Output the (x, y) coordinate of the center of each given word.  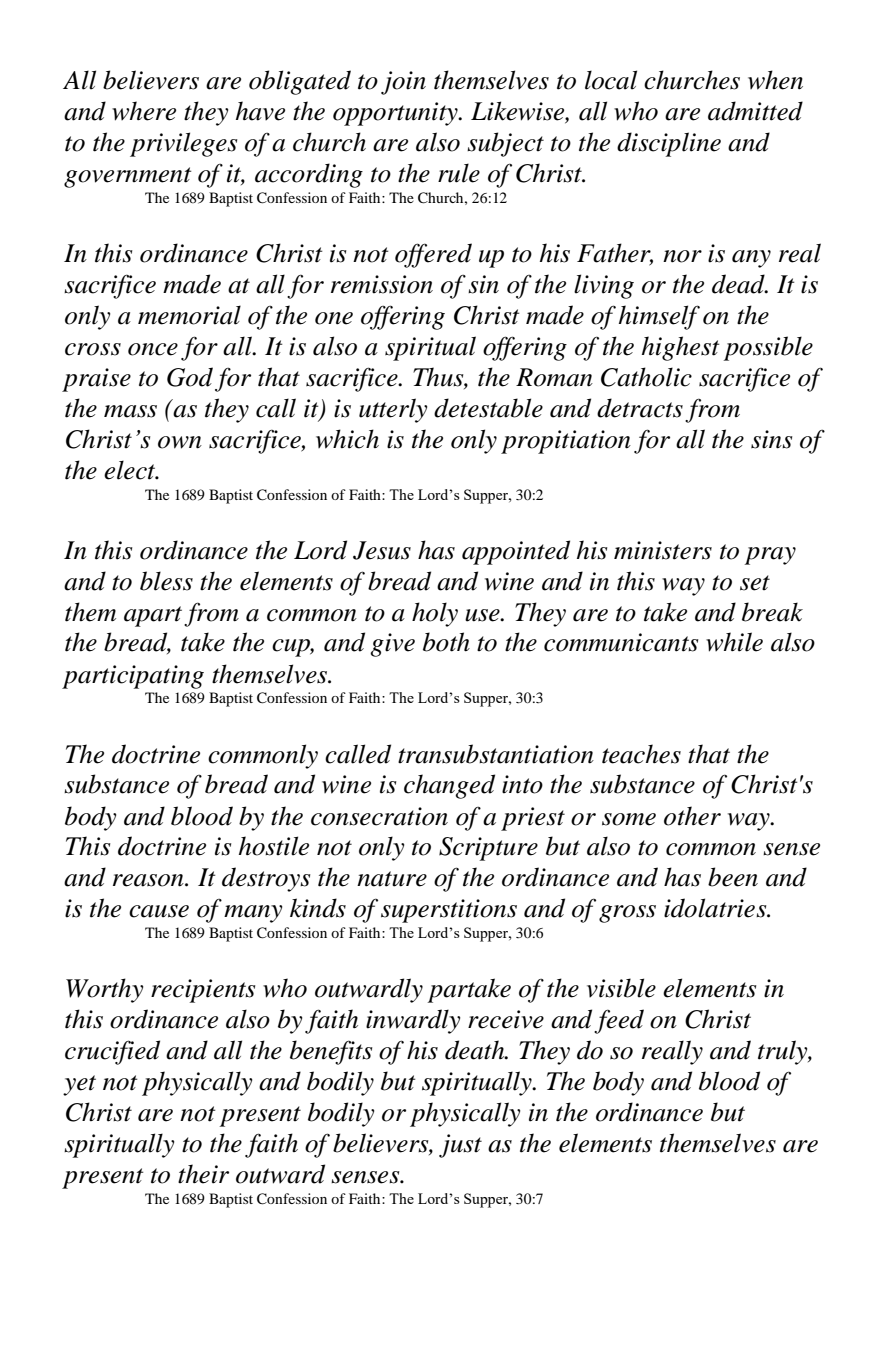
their (203, 1174)
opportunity (396, 114)
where (144, 111)
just (460, 1146)
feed (619, 1021)
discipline (669, 144)
